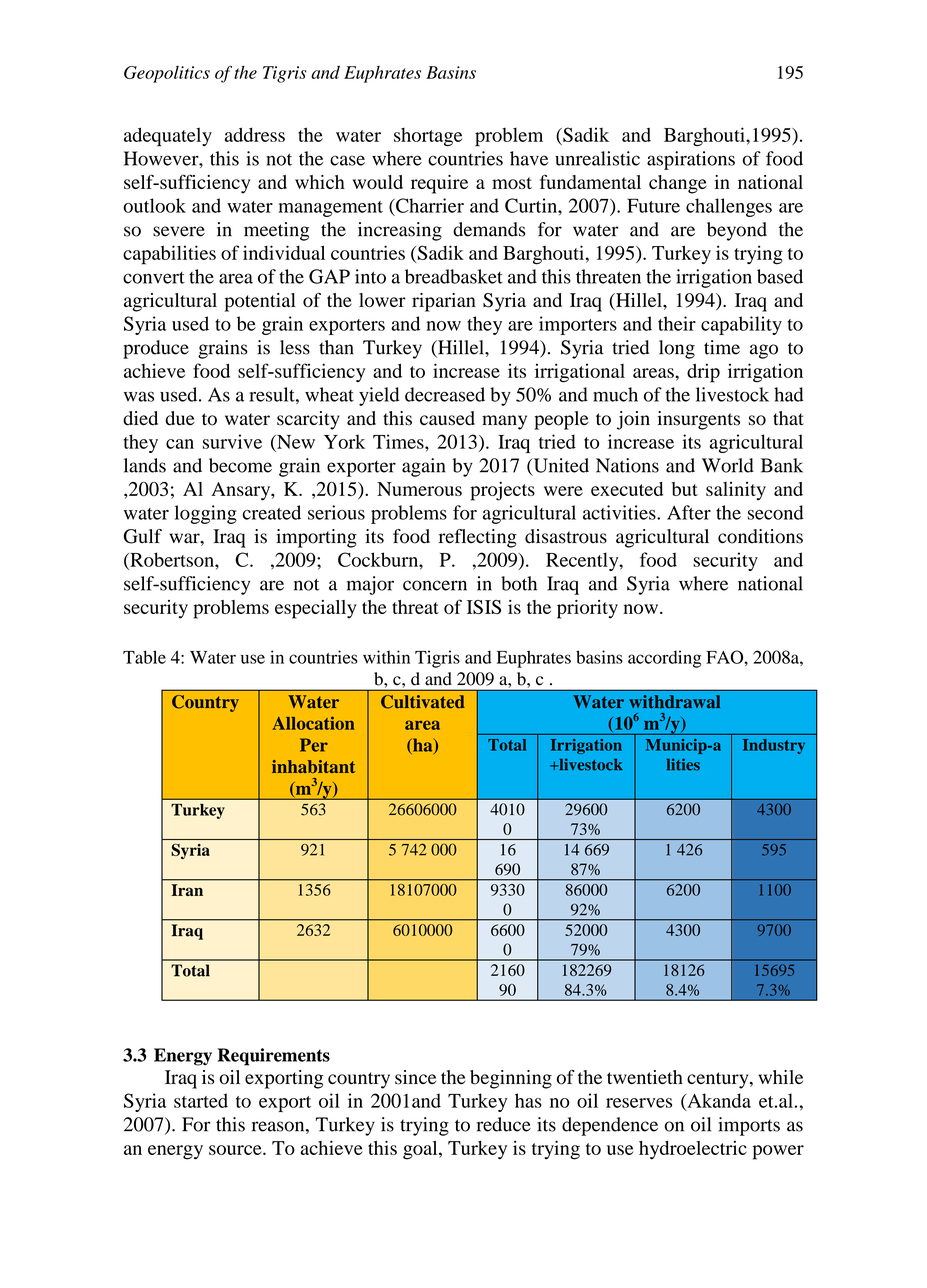 This screenshot has height=1288, width=927. What do you see at coordinates (201, 1100) in the screenshot?
I see `started` at bounding box center [201, 1100].
